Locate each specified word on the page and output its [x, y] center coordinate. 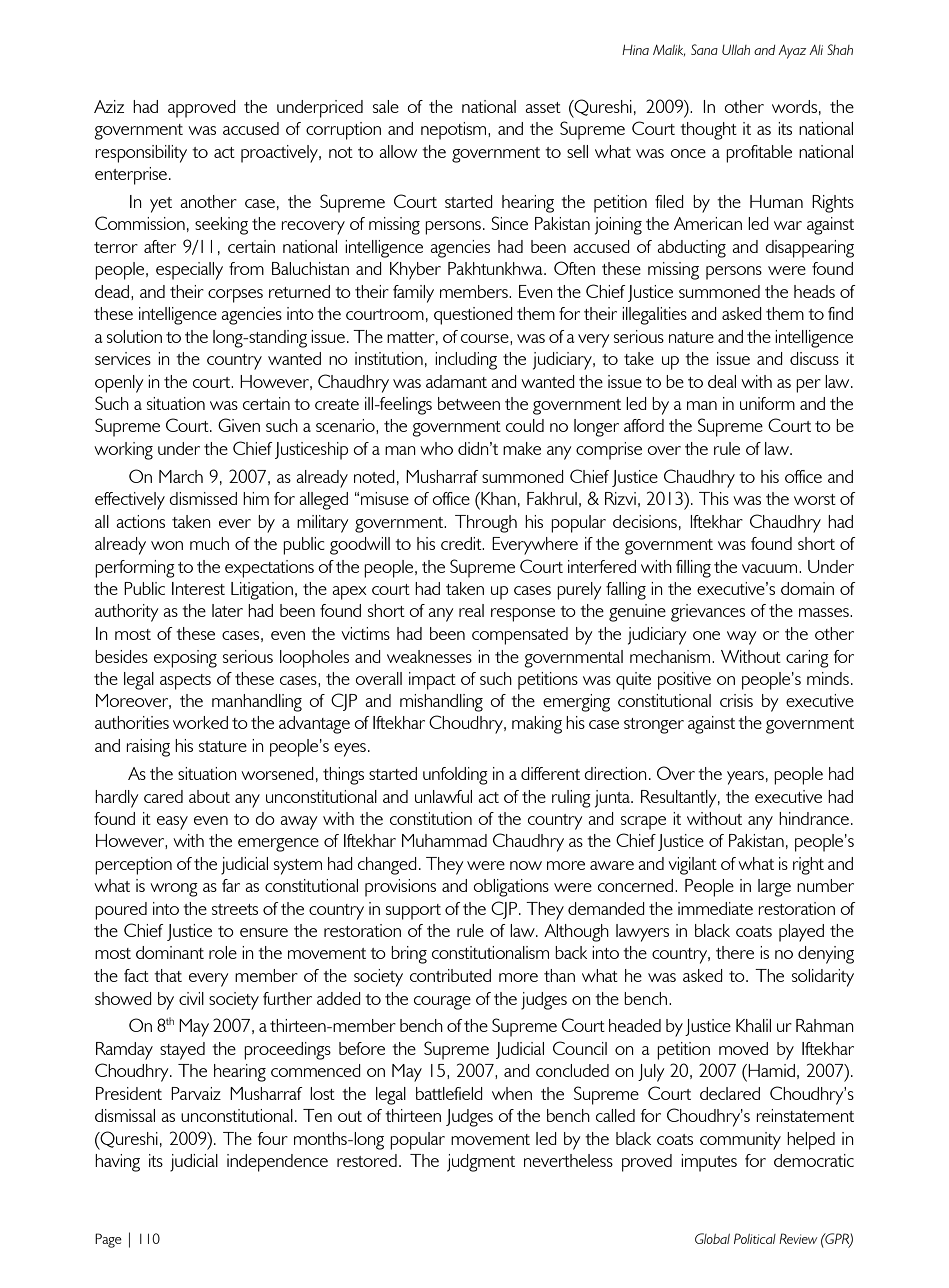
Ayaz [792, 52]
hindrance [814, 818]
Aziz [109, 106]
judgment [481, 1163]
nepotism [455, 131]
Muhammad [444, 840]
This [714, 498]
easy [172, 823]
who [436, 448]
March [181, 476]
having [117, 1163]
